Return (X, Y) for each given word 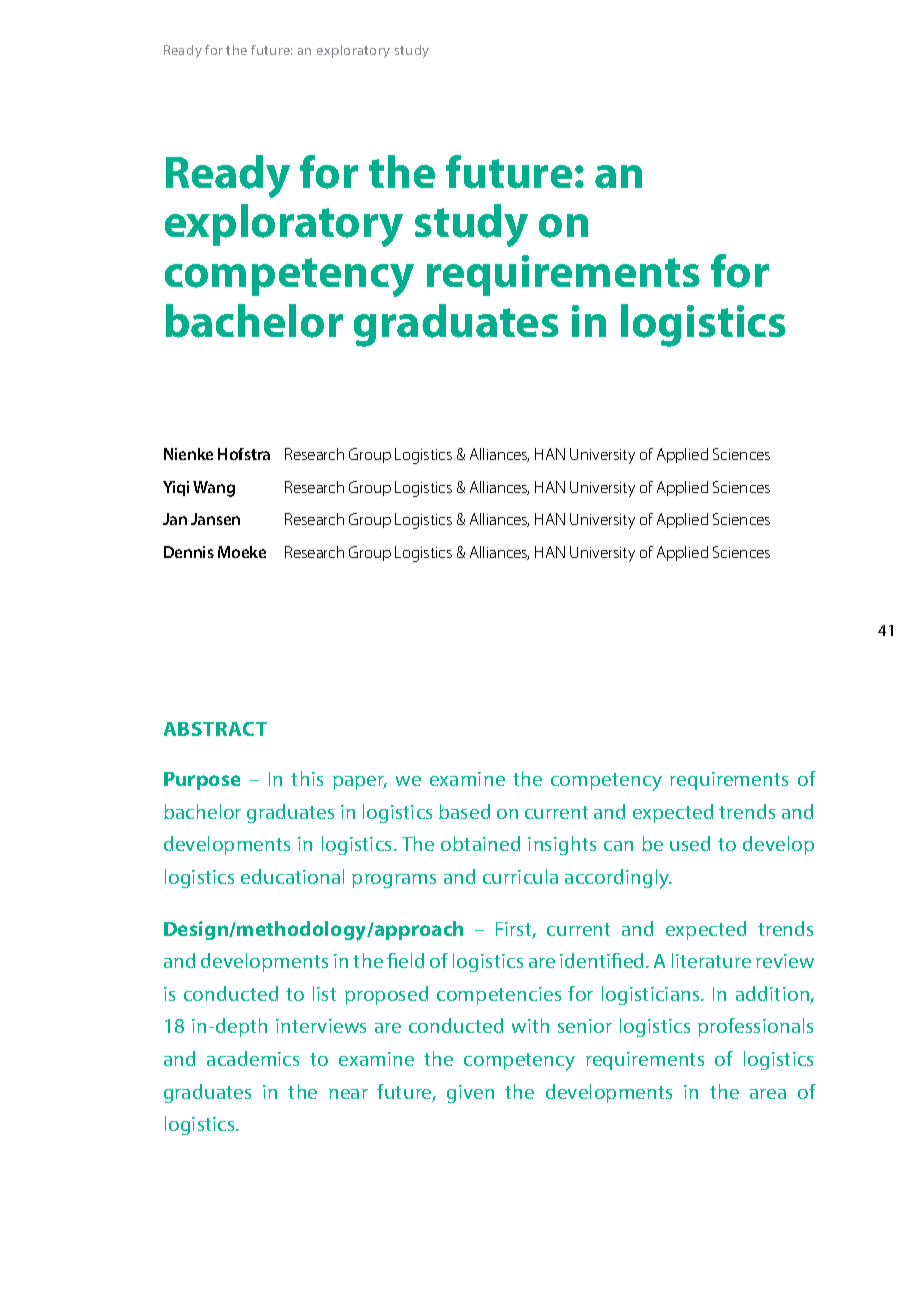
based (464, 811)
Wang (214, 489)
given (470, 1094)
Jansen (215, 519)
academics (253, 1058)
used (690, 843)
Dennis (189, 552)
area (768, 1094)
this (307, 778)
